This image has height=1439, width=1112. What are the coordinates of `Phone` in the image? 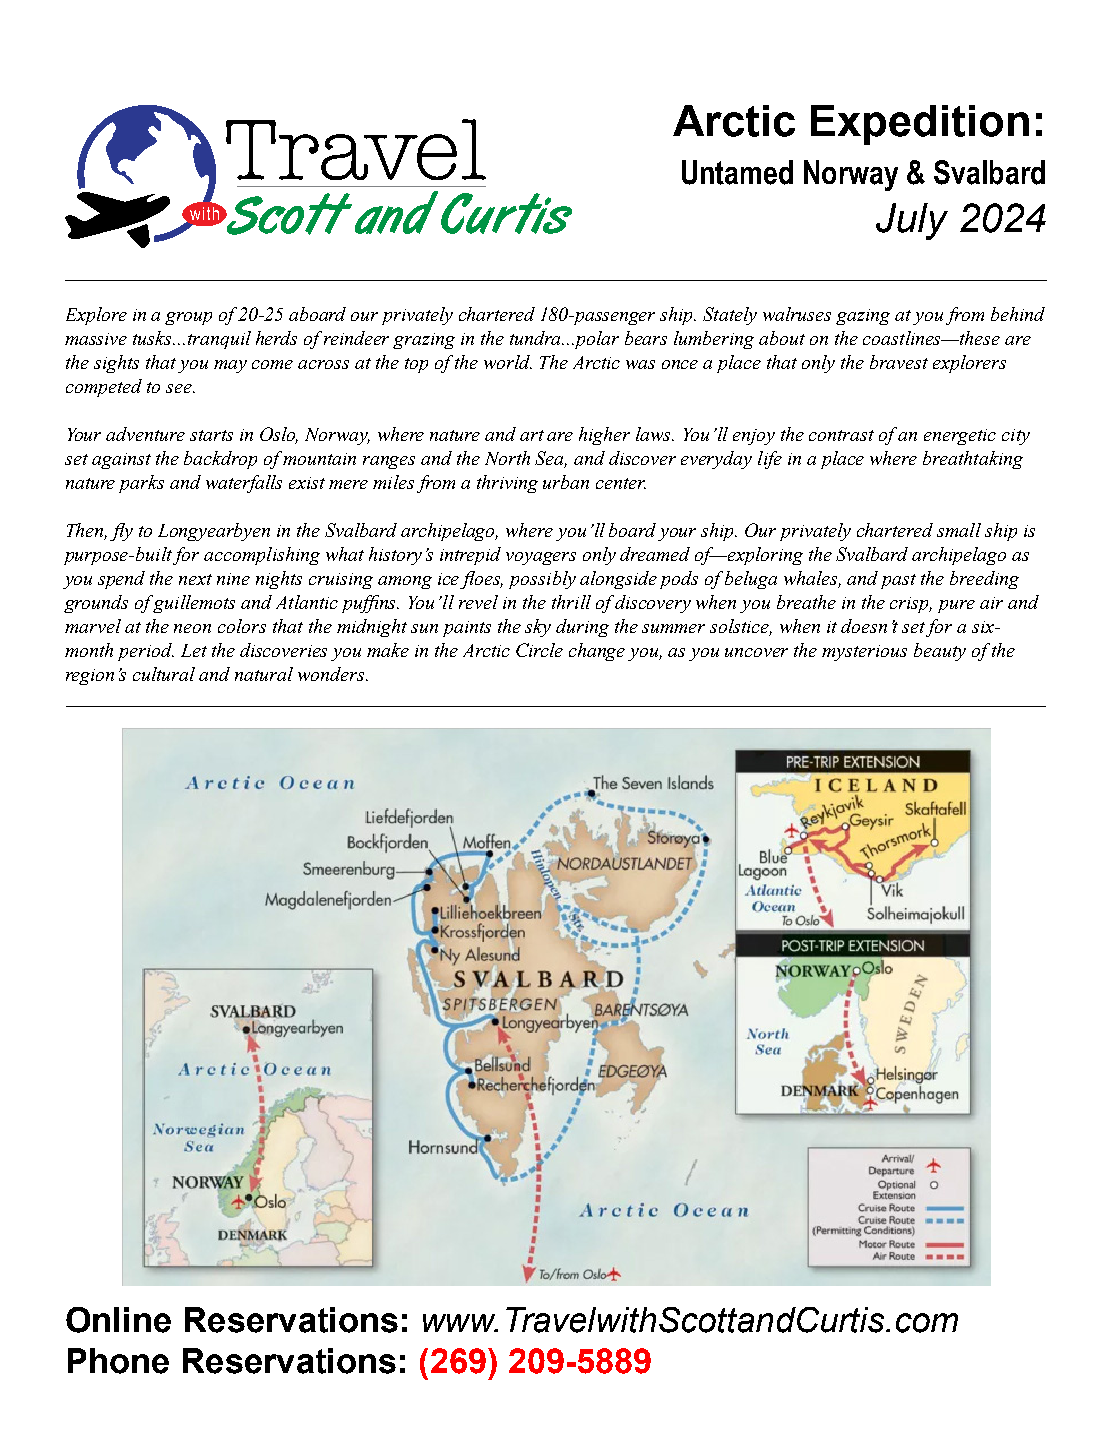 It's located at (118, 1361).
